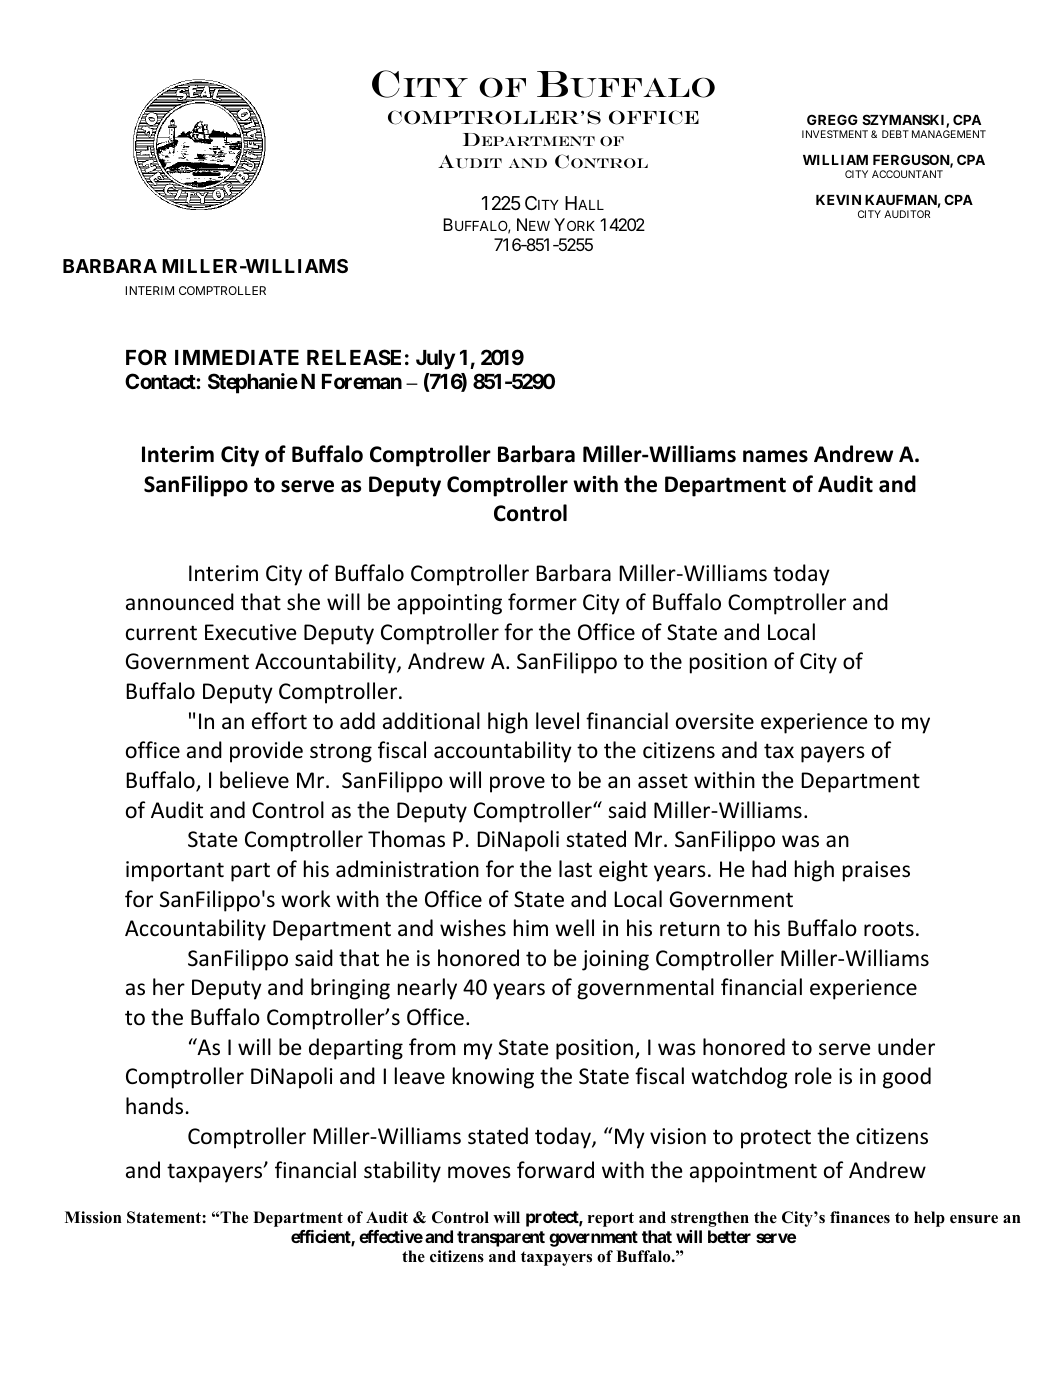  Describe the element at coordinates (93, 1217) in the screenshot. I see `Mission` at that location.
